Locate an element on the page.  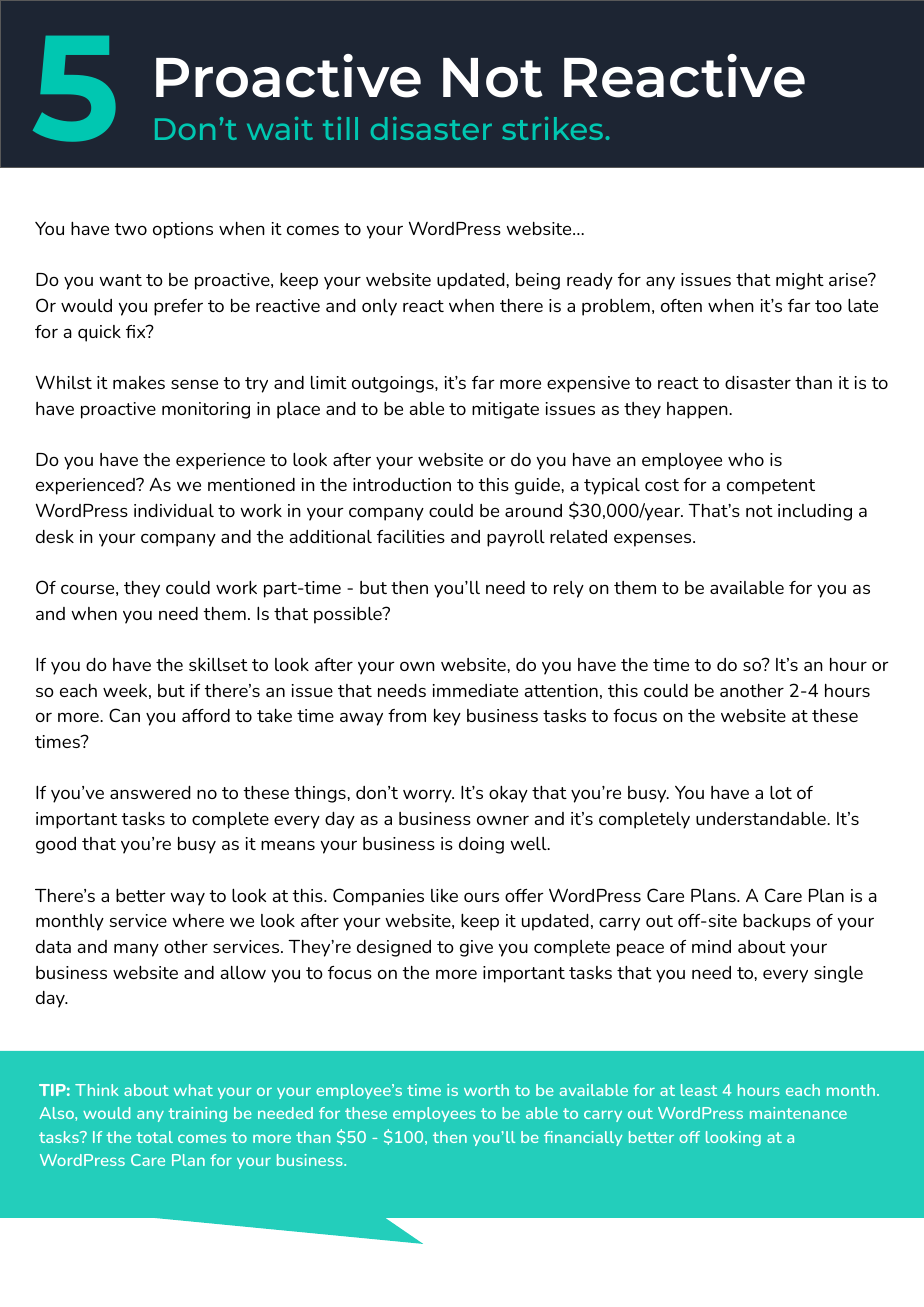
two is located at coordinates (130, 229).
